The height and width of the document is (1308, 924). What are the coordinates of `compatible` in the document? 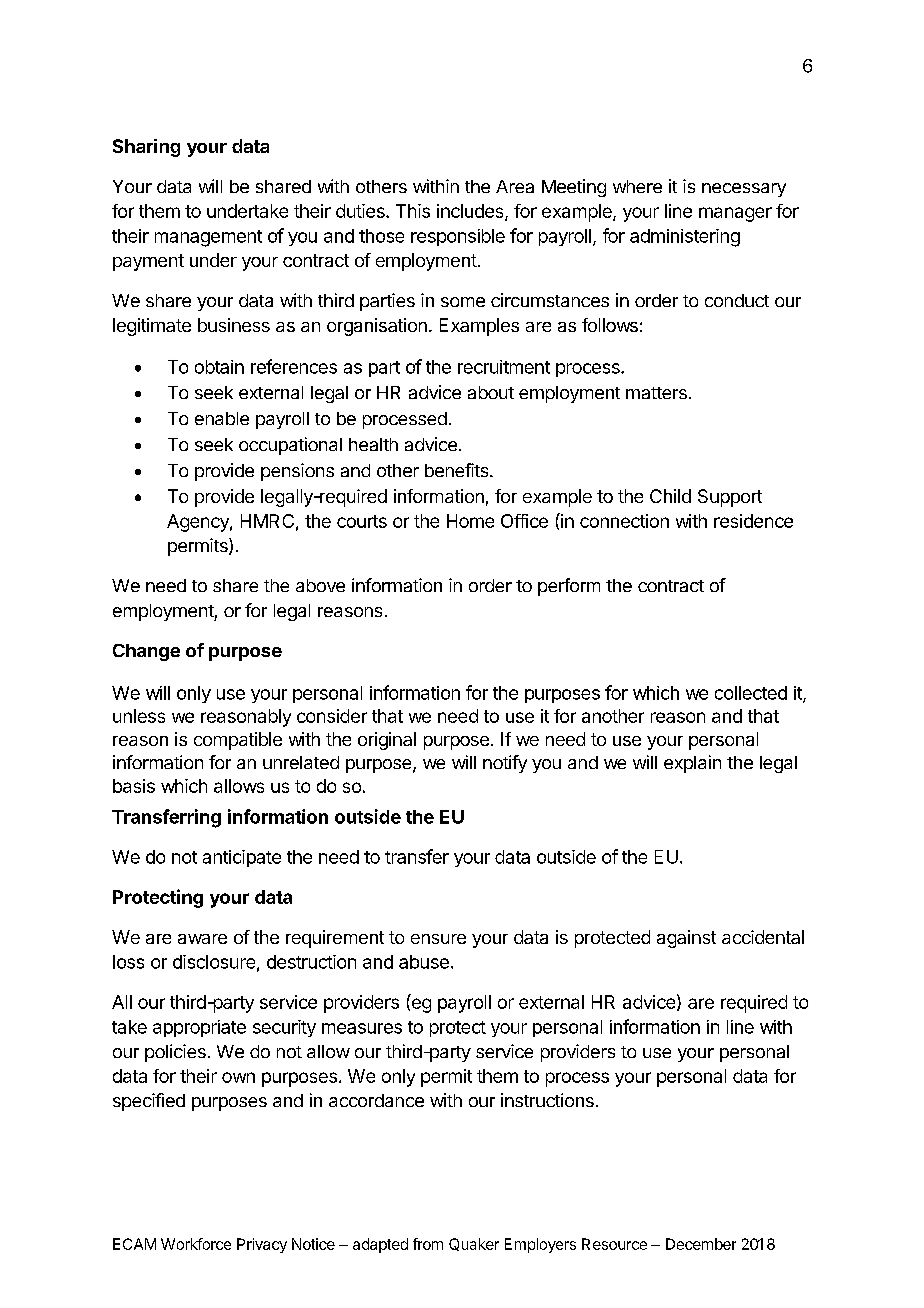 It's located at (238, 741).
